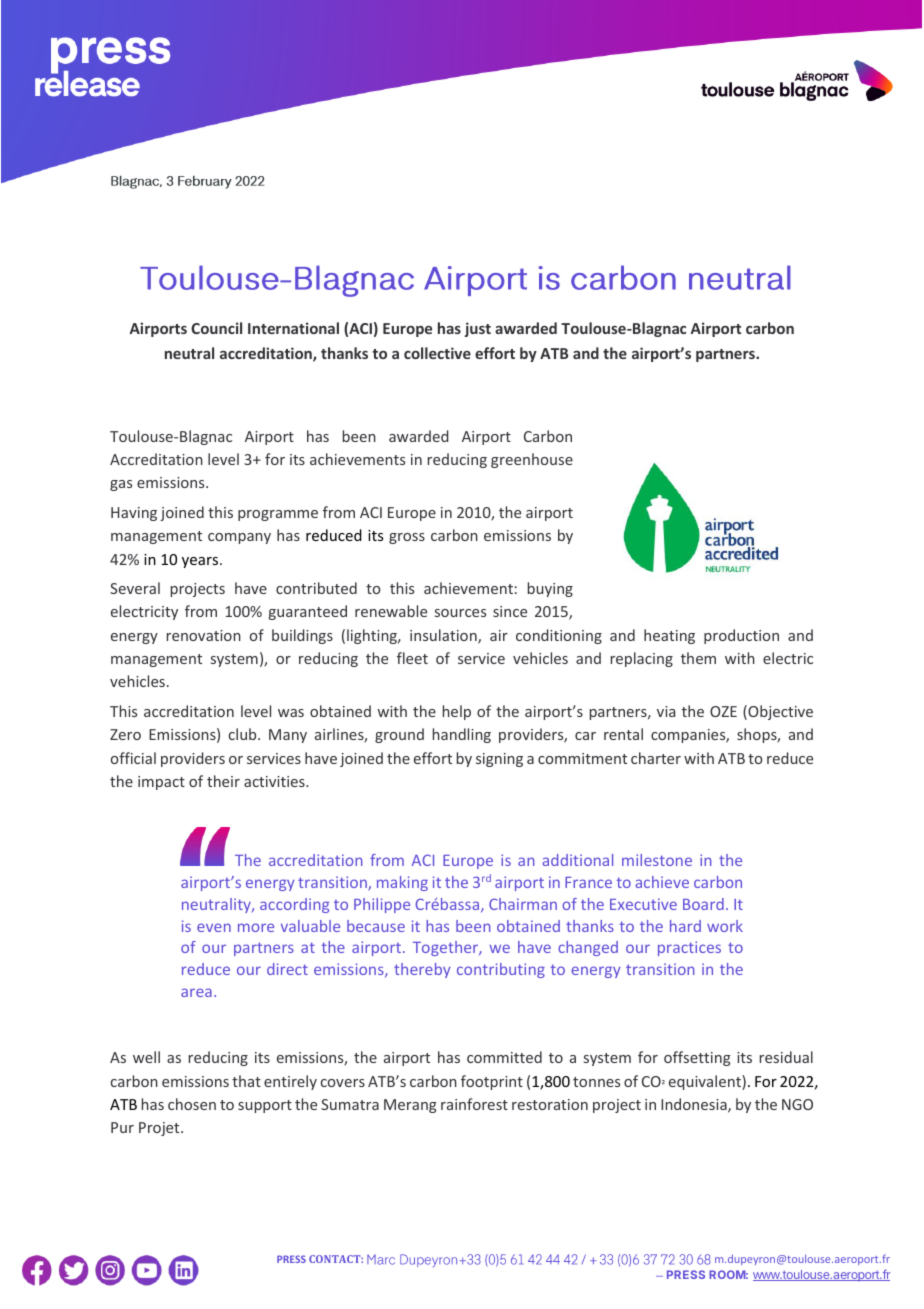 This page has height=1309, width=924. I want to click on milestone, so click(657, 860).
